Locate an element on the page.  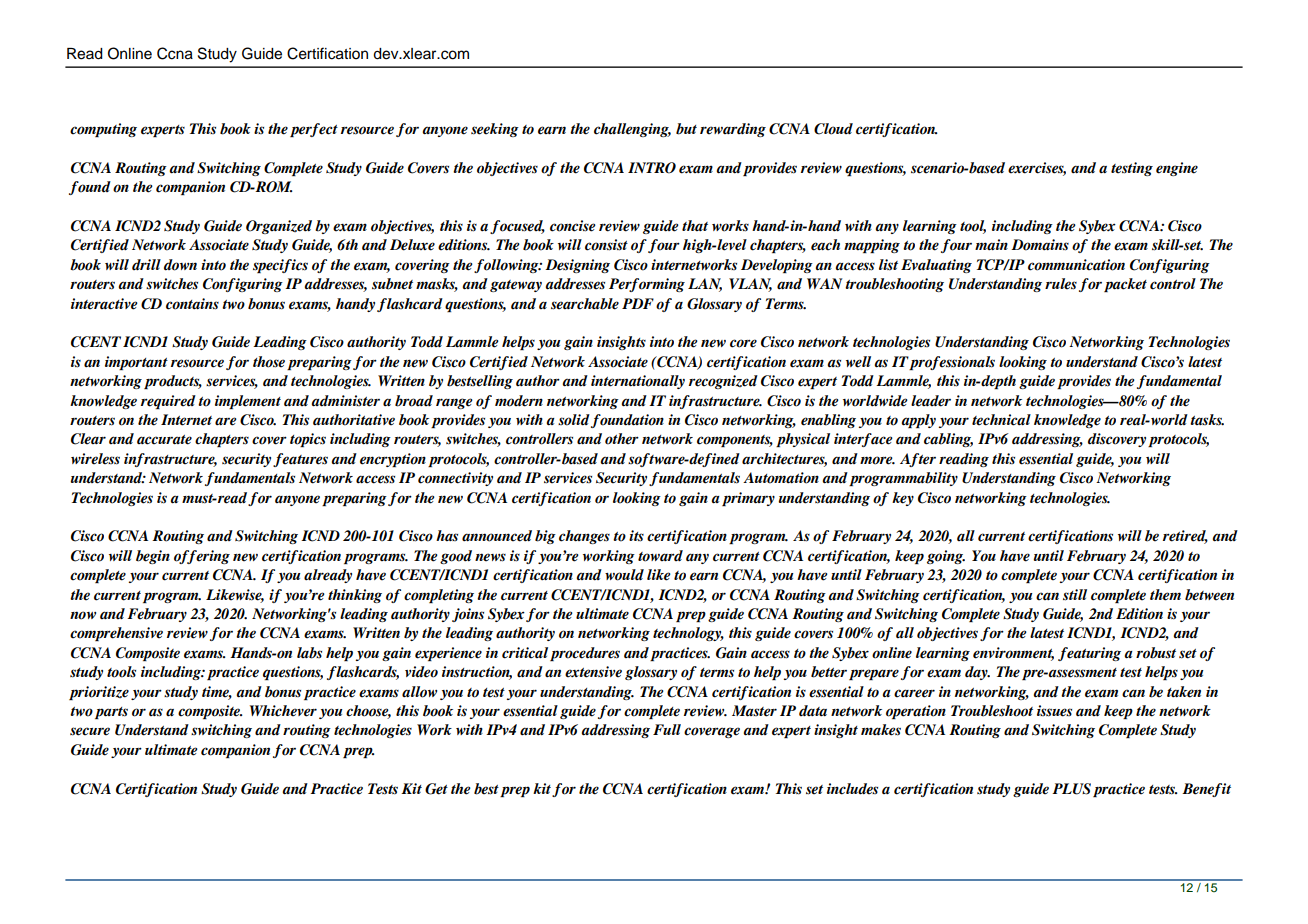
toward is located at coordinates (660, 556).
